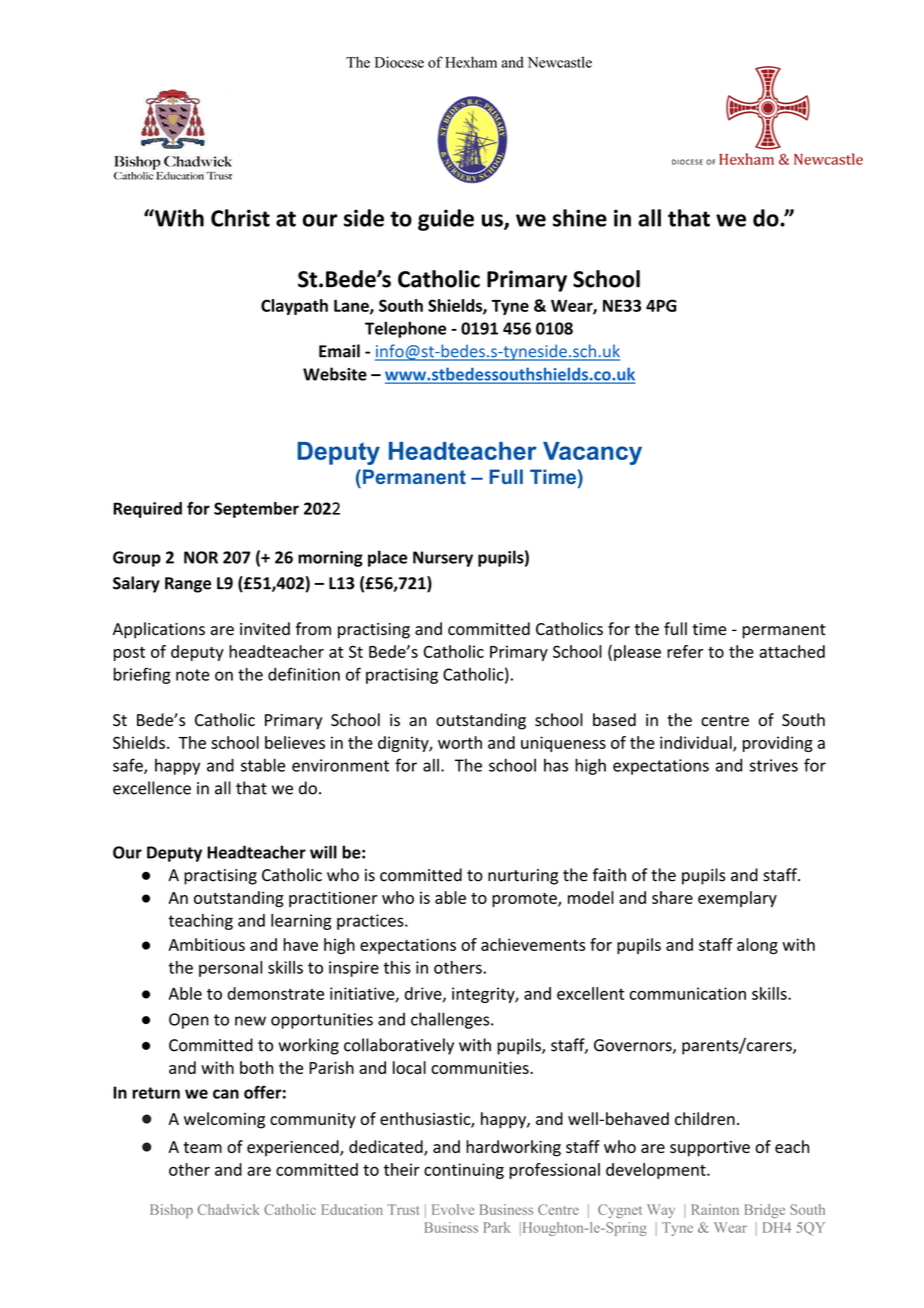  What do you see at coordinates (737, 899) in the screenshot?
I see `exemplary` at bounding box center [737, 899].
